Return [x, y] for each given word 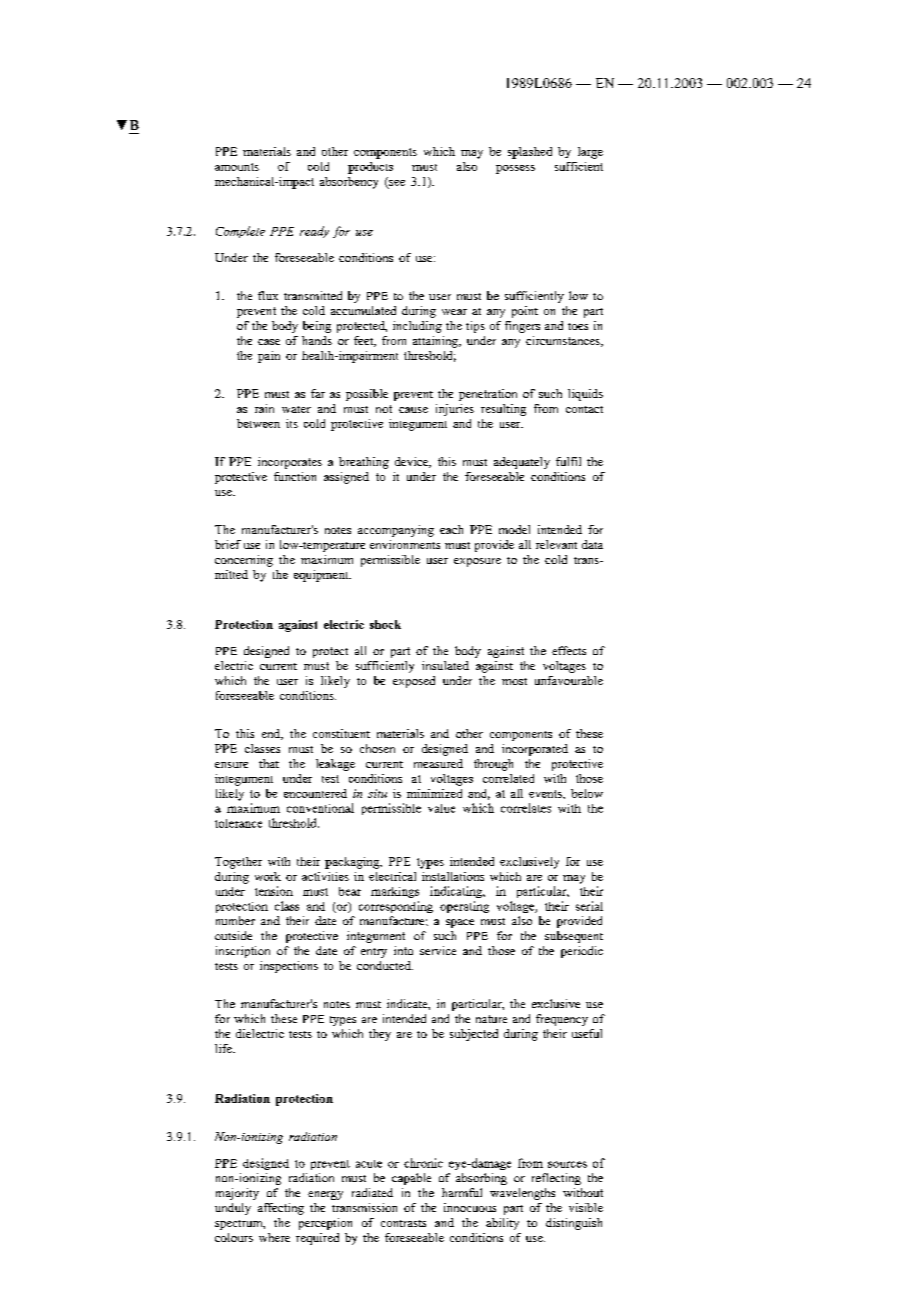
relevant [556, 544]
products [370, 168]
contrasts [403, 1223]
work [268, 876]
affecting [281, 1209]
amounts [237, 167]
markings [395, 892]
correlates [526, 808]
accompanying [396, 531]
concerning [244, 561]
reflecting [556, 1179]
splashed [530, 153]
